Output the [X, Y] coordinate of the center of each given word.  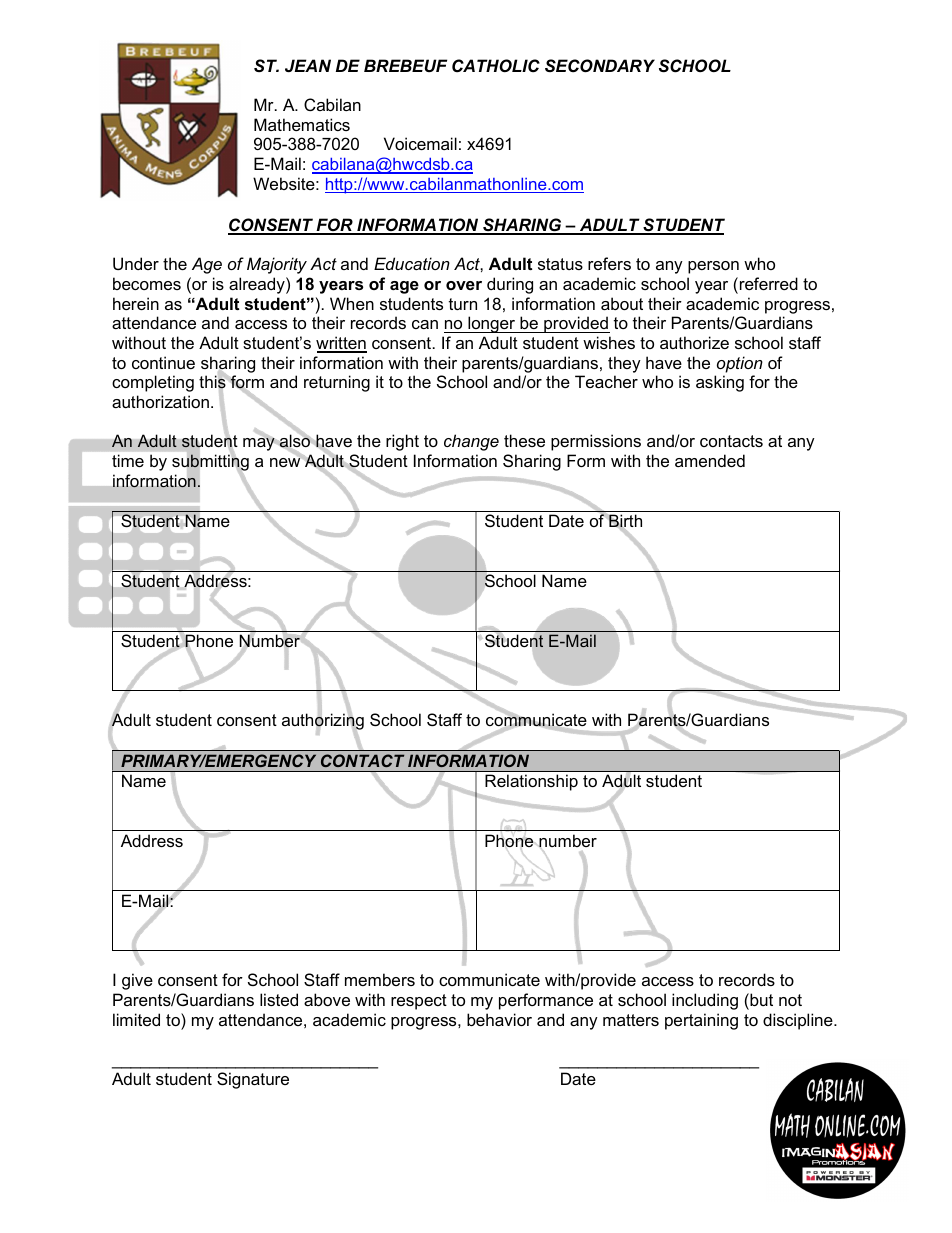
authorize [694, 342]
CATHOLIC [496, 66]
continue [163, 362]
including [705, 1001]
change [471, 442]
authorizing [323, 722]
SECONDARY [600, 66]
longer [492, 324]
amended [710, 460]
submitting [210, 463]
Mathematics [302, 124]
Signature [253, 1080]
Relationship [531, 783]
